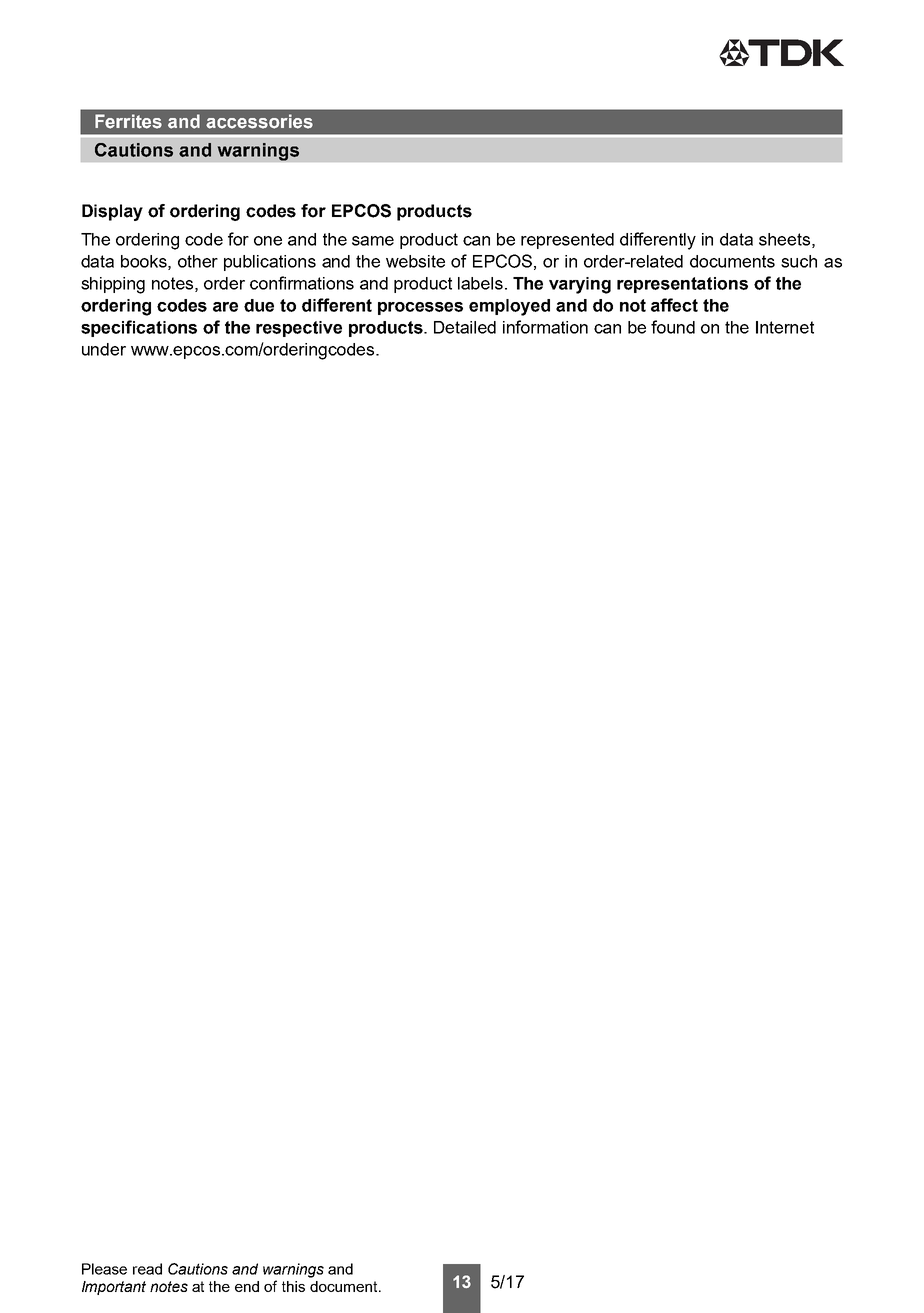 The height and width of the document is (1313, 924). What do you see at coordinates (247, 1286) in the document?
I see `end` at bounding box center [247, 1286].
